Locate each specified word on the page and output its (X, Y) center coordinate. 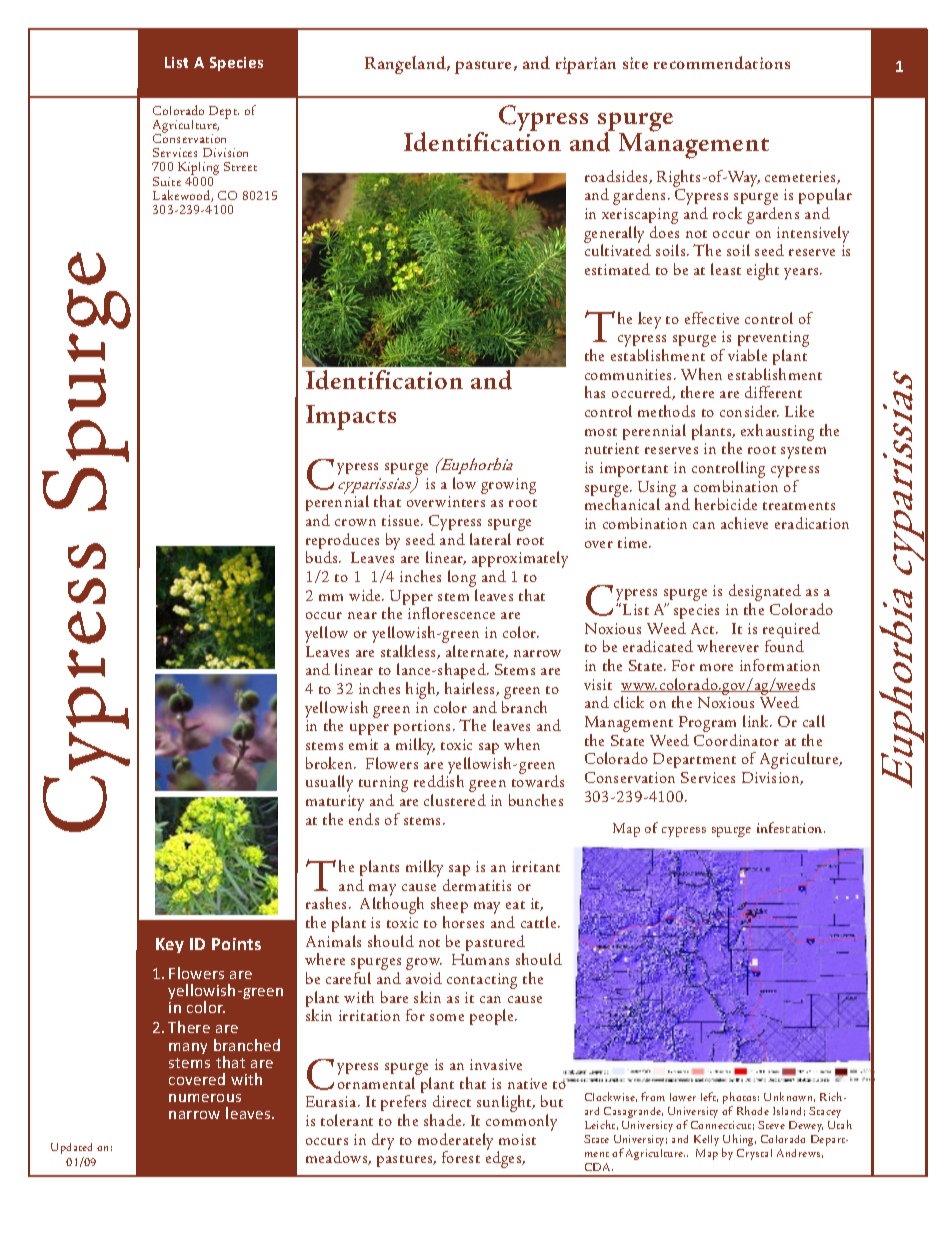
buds (323, 557)
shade (444, 1120)
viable (747, 355)
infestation (791, 827)
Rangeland (406, 65)
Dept (224, 112)
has (595, 392)
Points (236, 944)
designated (765, 594)
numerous (205, 1098)
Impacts (351, 417)
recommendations (722, 62)
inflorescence (451, 613)
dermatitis (477, 885)
